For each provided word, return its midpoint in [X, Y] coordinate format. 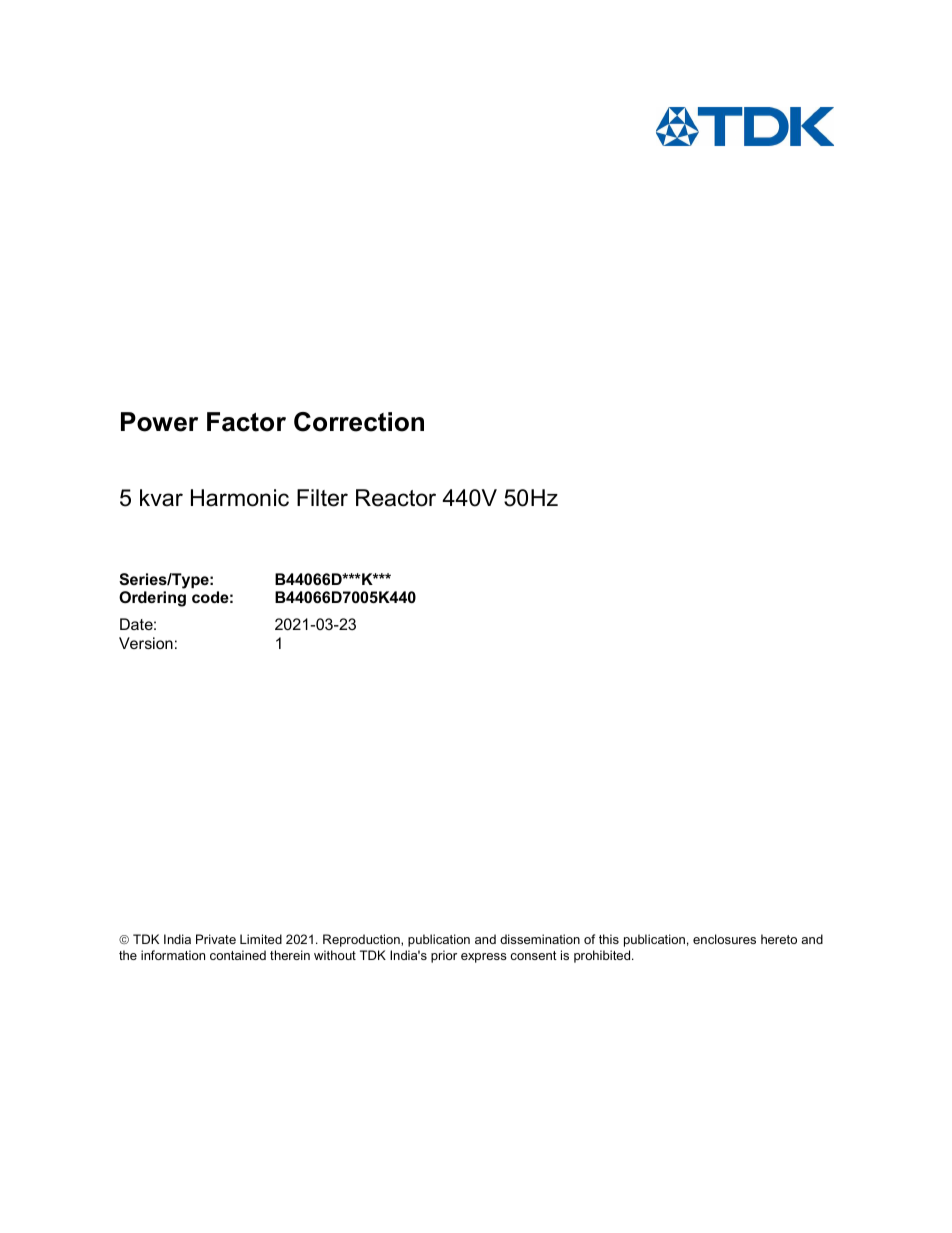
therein [290, 955]
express [484, 958]
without [335, 955]
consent [533, 955]
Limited [261, 939]
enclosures [724, 939]
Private [216, 939]
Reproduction [362, 940]
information [173, 955]
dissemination [540, 939]
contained [238, 955]
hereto [779, 939]
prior [444, 956]
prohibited [603, 956]
